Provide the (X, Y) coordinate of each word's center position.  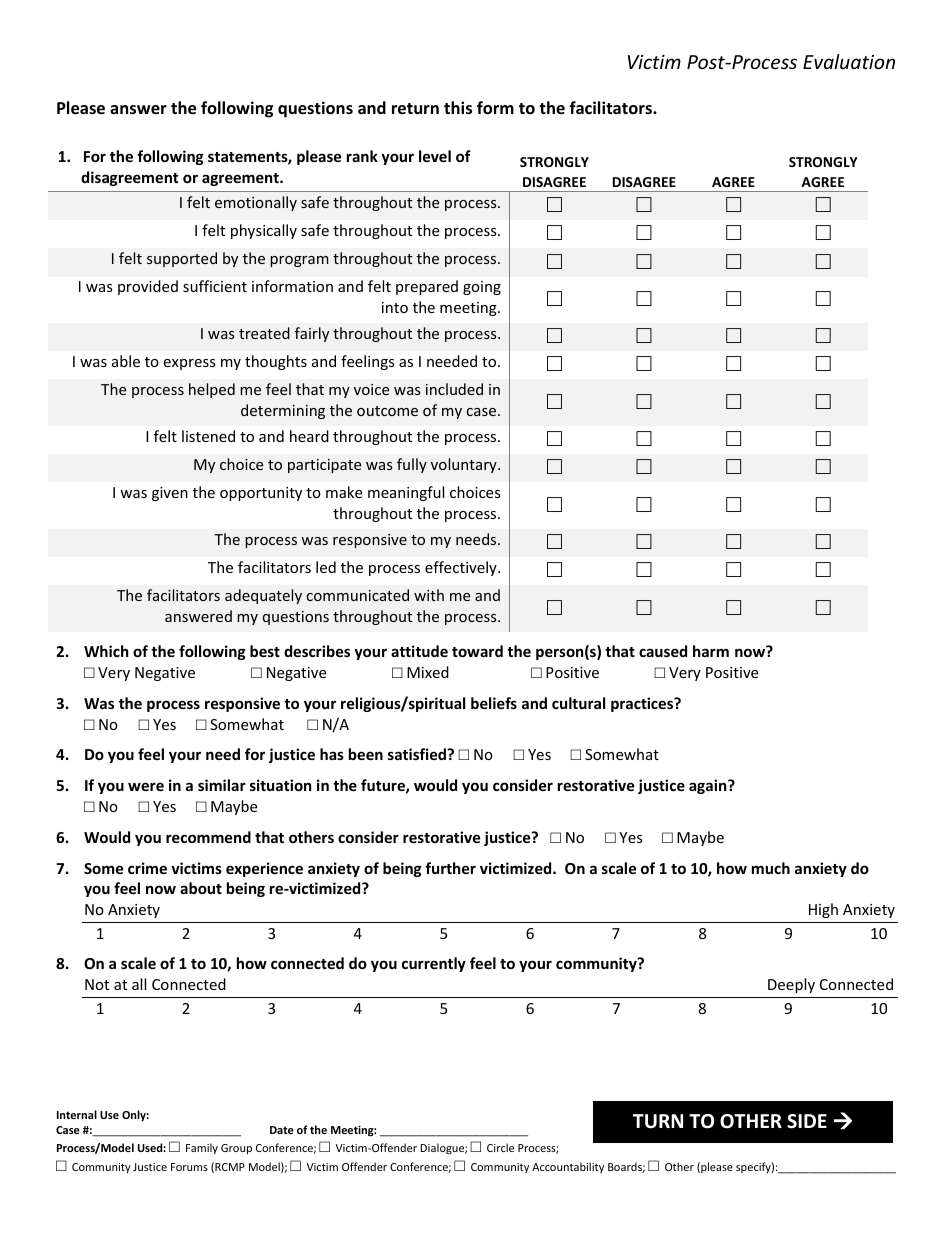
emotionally (256, 203)
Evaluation (849, 61)
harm (711, 651)
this (458, 108)
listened (208, 436)
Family (202, 1148)
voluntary (465, 465)
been (366, 754)
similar (222, 785)
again (709, 786)
